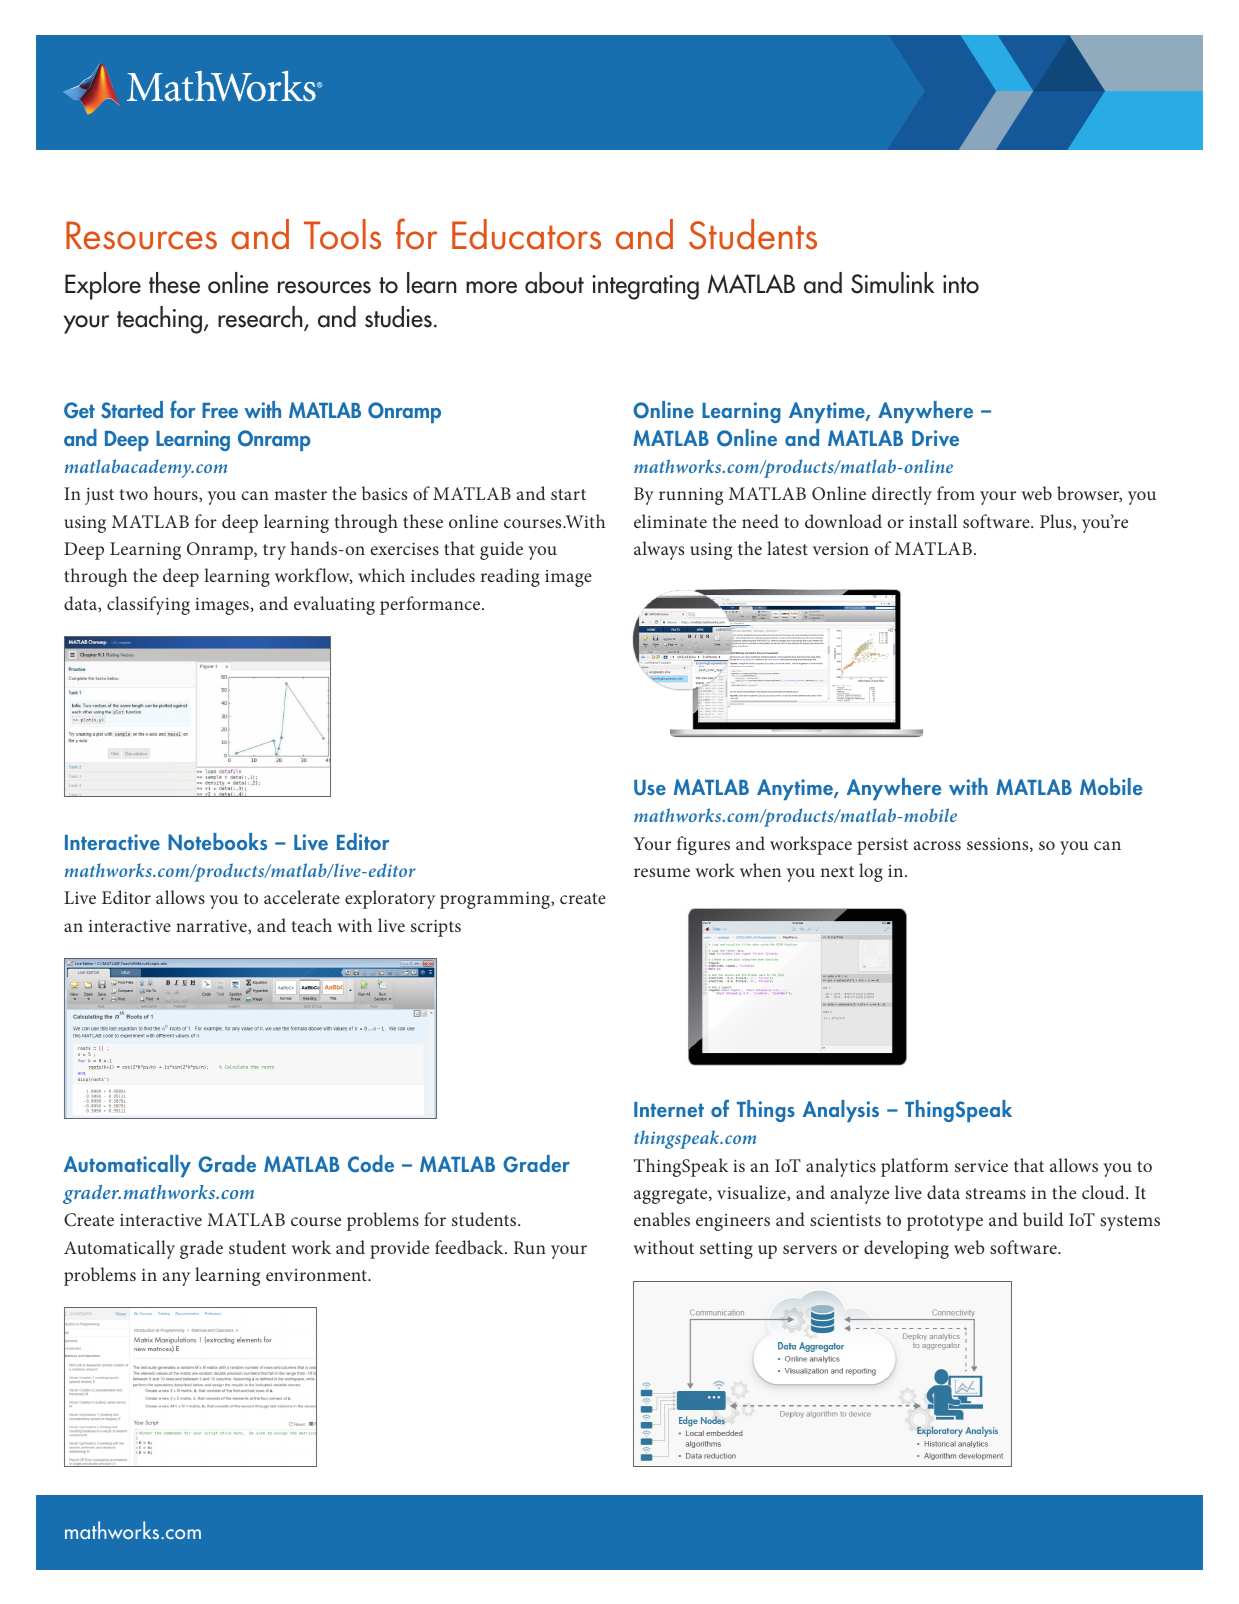 The height and width of the screenshot is (1604, 1239). What do you see at coordinates (956, 493) in the screenshot?
I see `from` at bounding box center [956, 493].
